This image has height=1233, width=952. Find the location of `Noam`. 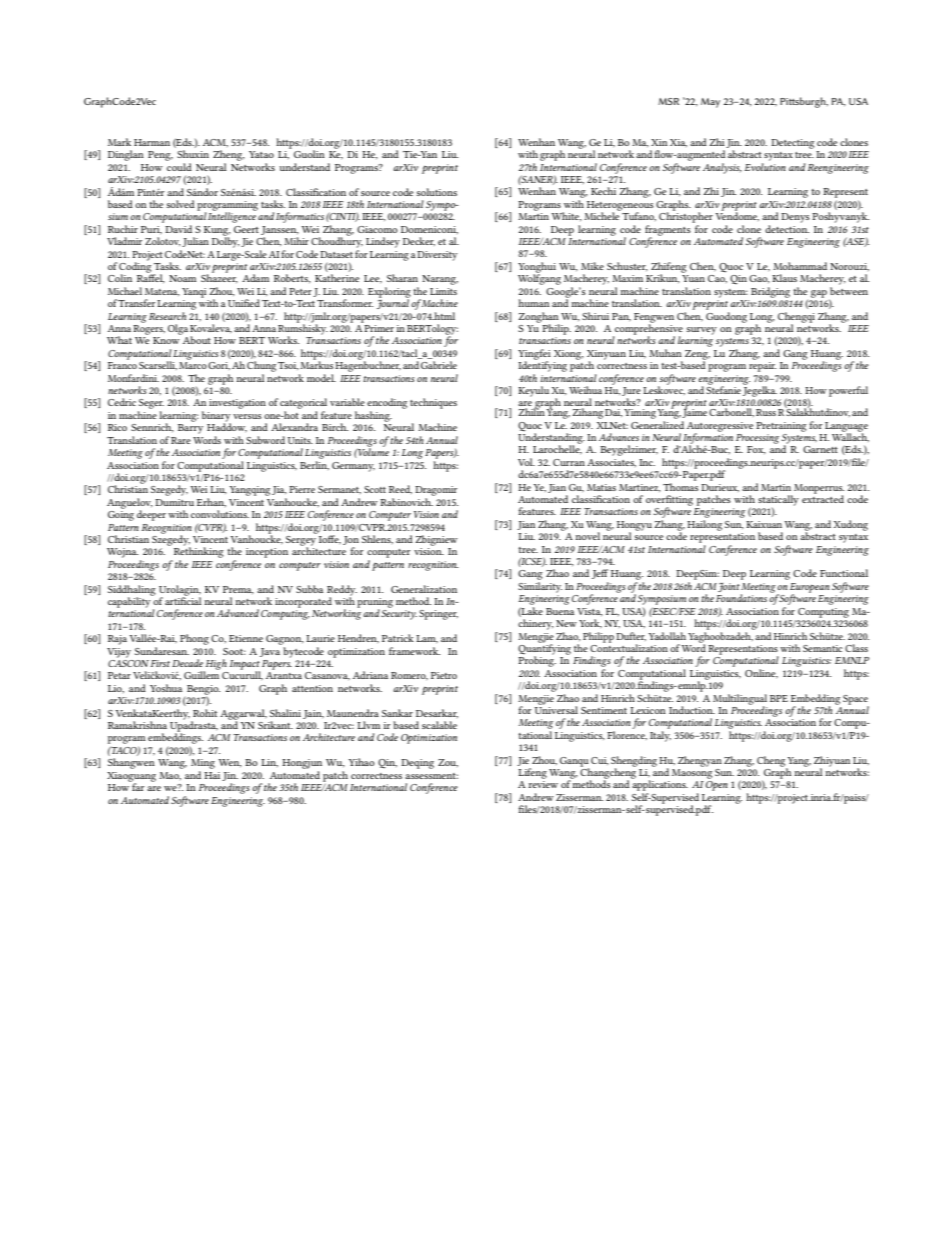

Noam is located at coordinates (182, 278).
